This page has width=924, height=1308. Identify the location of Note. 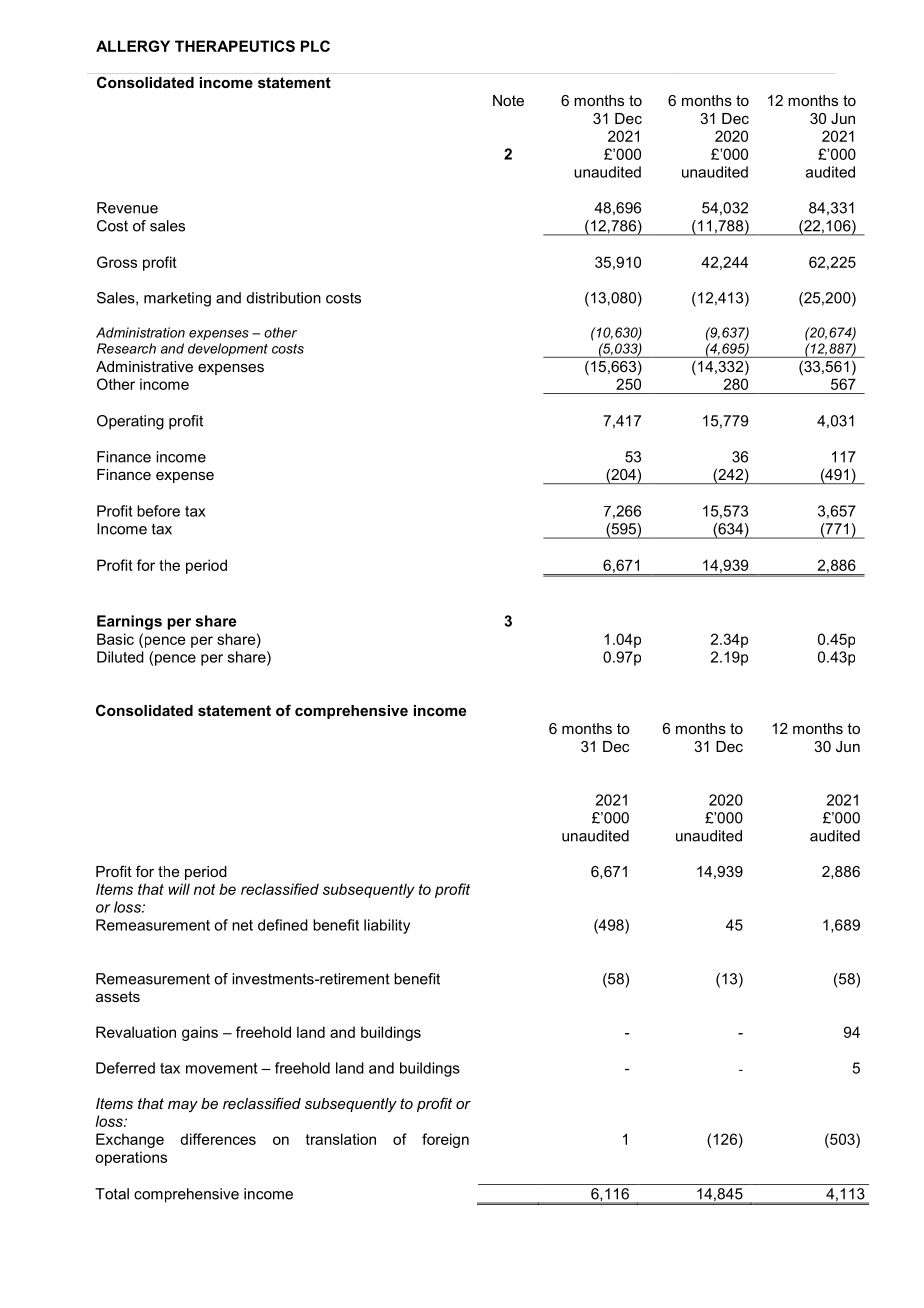
(508, 100).
